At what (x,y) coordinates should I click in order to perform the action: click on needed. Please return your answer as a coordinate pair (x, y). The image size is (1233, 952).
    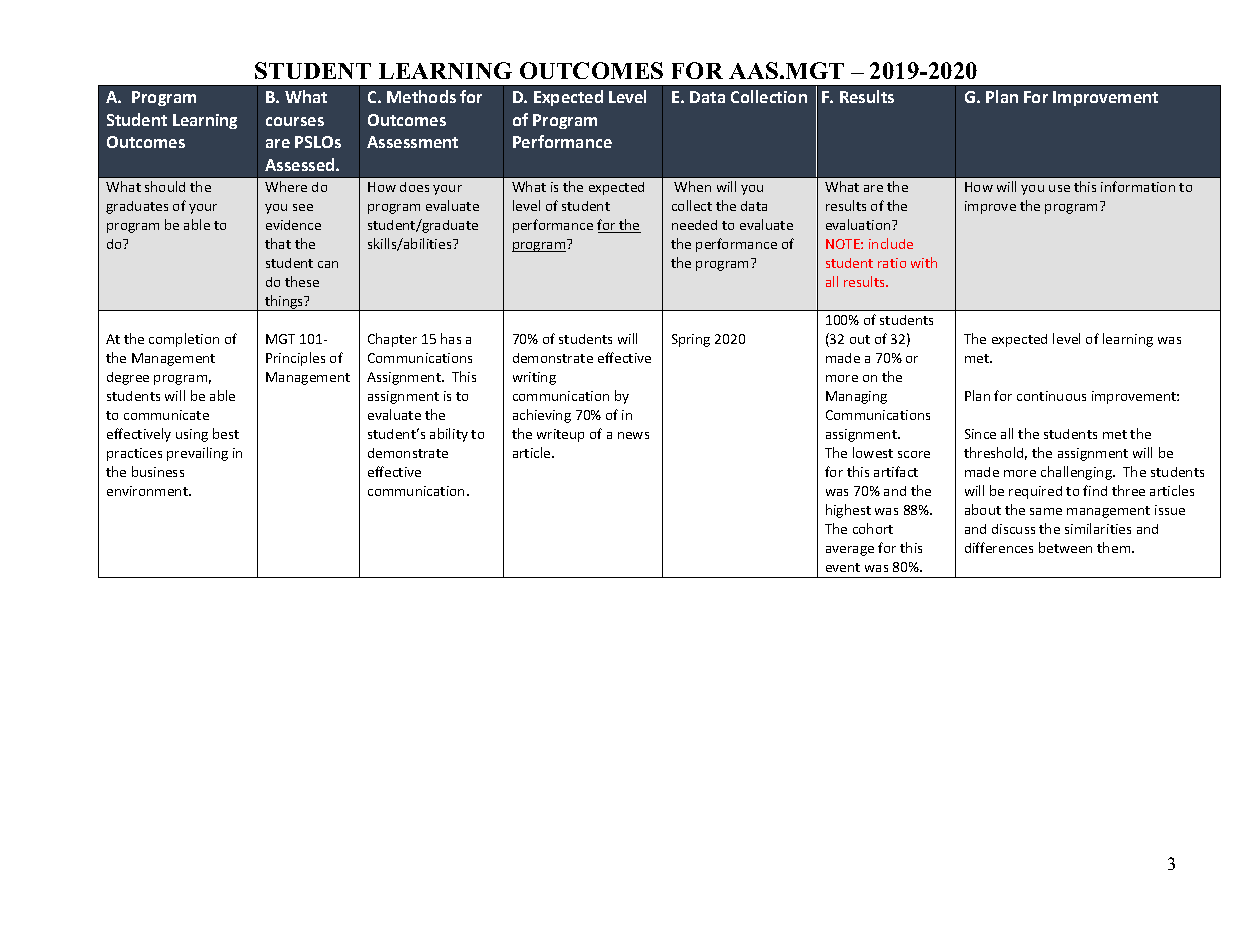
    Looking at the image, I should click on (694, 225).
